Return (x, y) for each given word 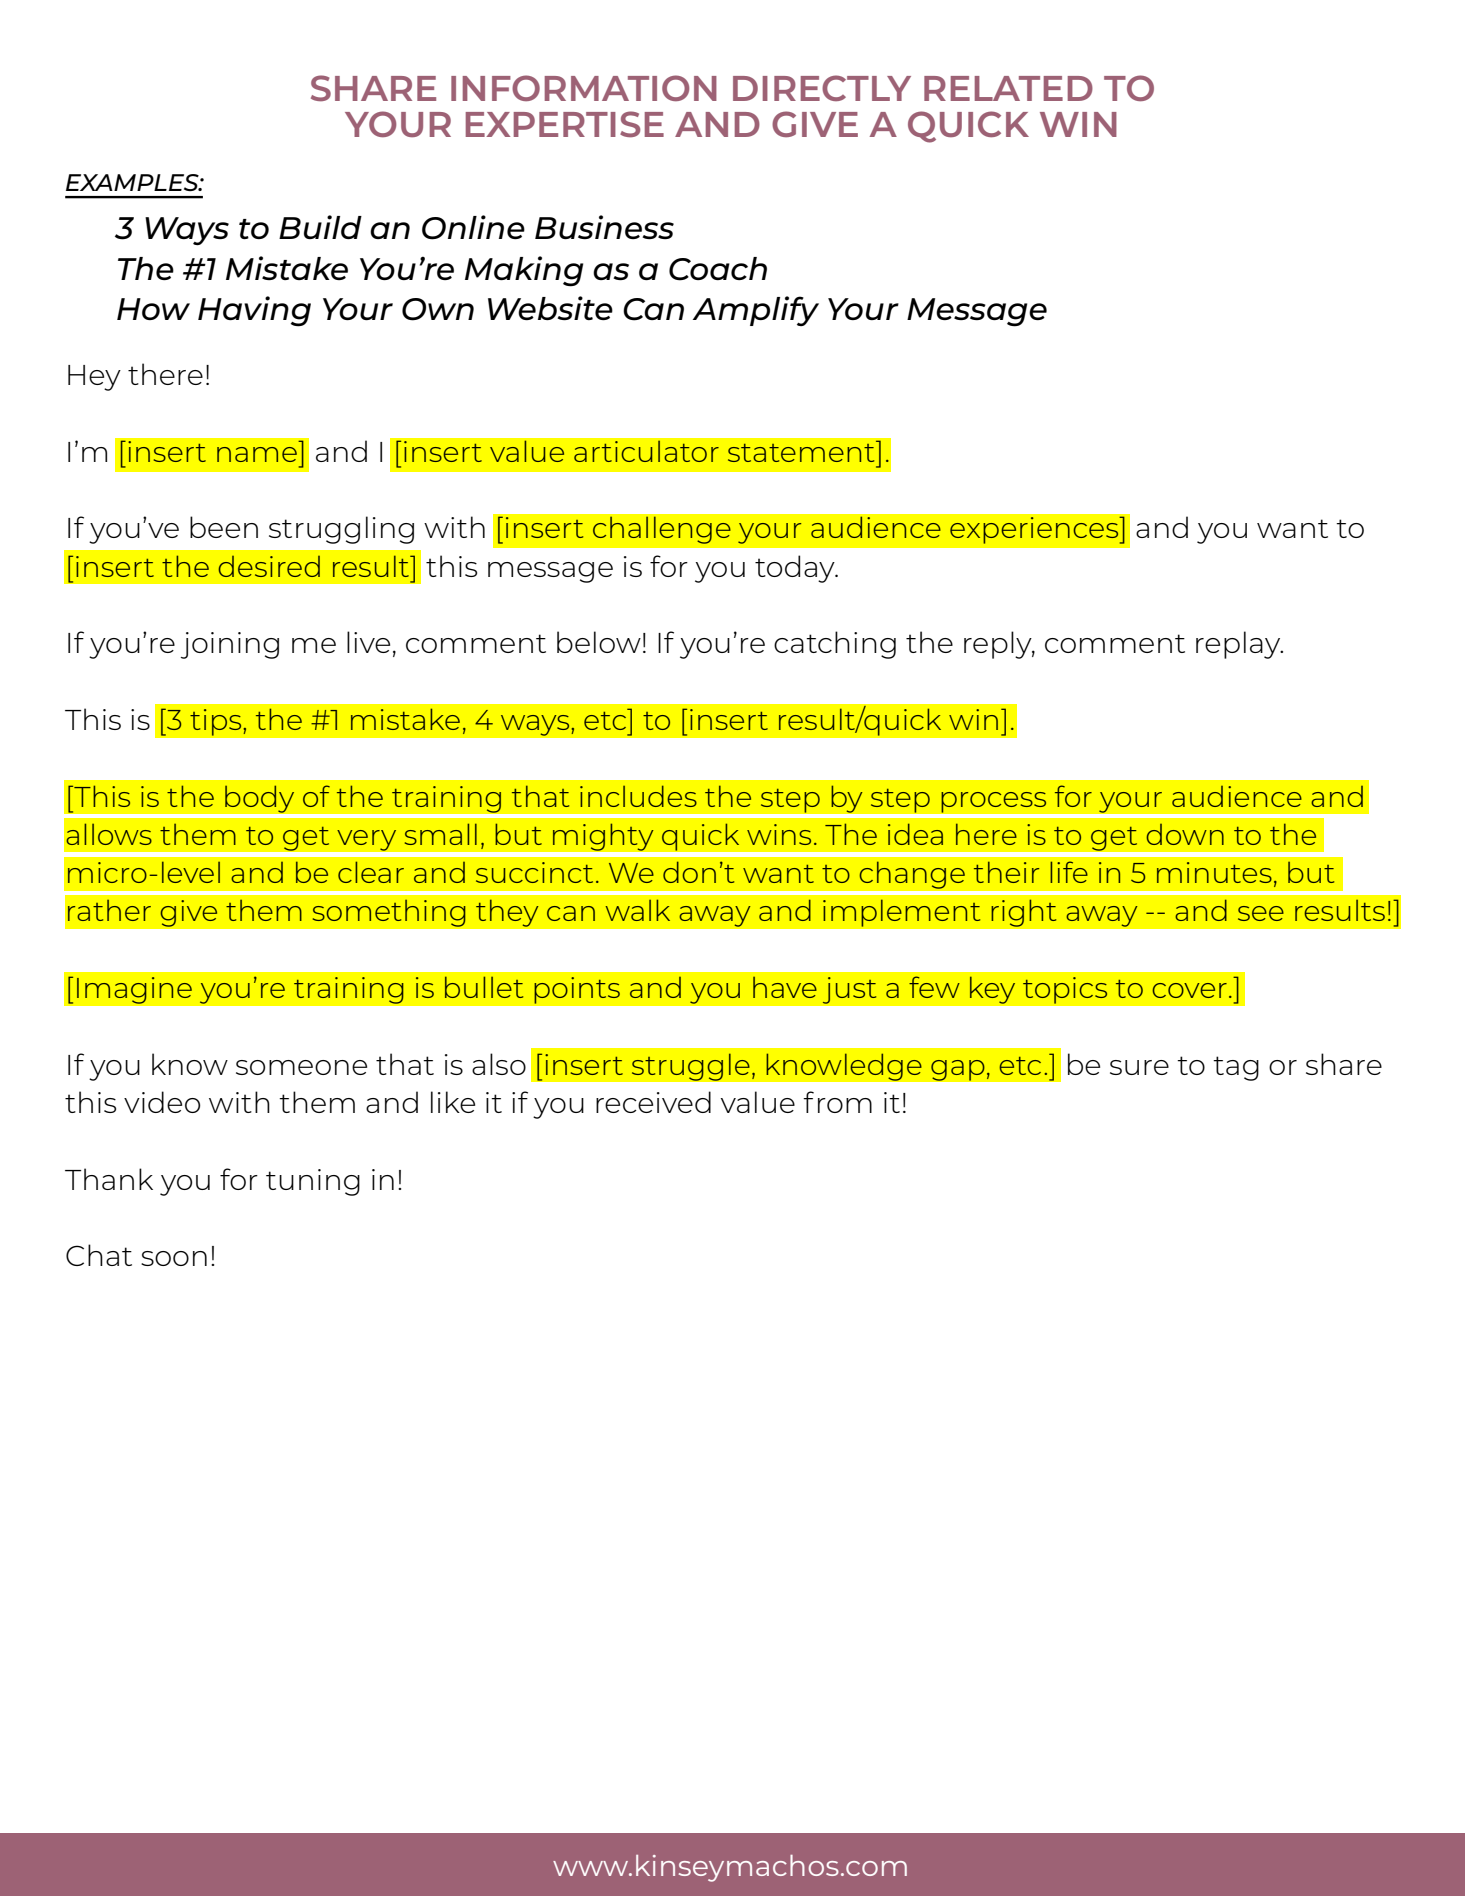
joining (230, 645)
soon (174, 1258)
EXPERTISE (565, 124)
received (653, 1102)
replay (1239, 645)
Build (320, 227)
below (599, 642)
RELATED (1008, 88)
